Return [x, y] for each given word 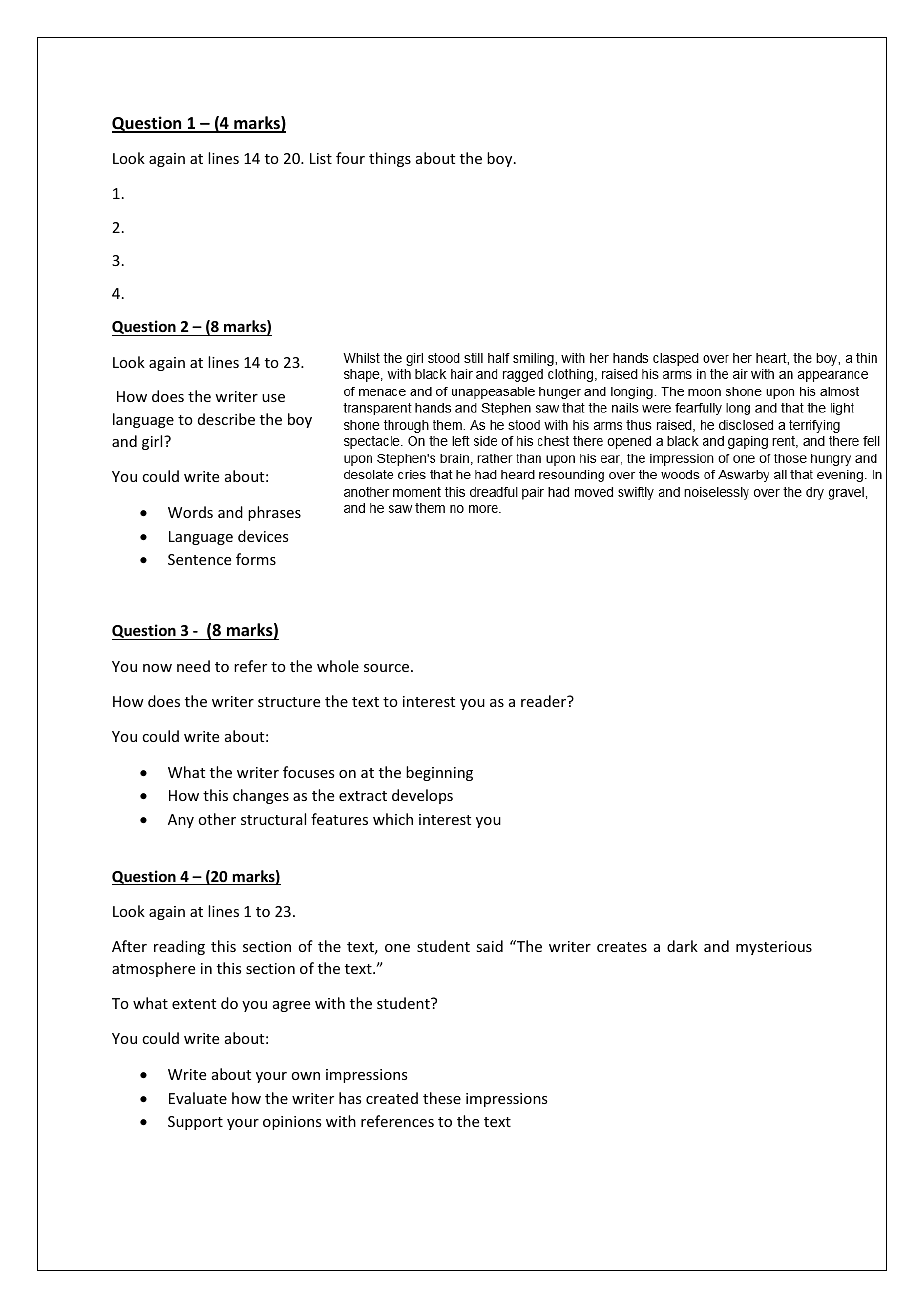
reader [544, 701]
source [386, 668]
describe [226, 419]
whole [338, 666]
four [350, 158]
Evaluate [198, 1098]
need [193, 666]
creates [622, 947]
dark [682, 946]
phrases [274, 513]
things [390, 159]
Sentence [199, 559]
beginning [439, 773]
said [489, 946]
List [321, 158]
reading [179, 947]
